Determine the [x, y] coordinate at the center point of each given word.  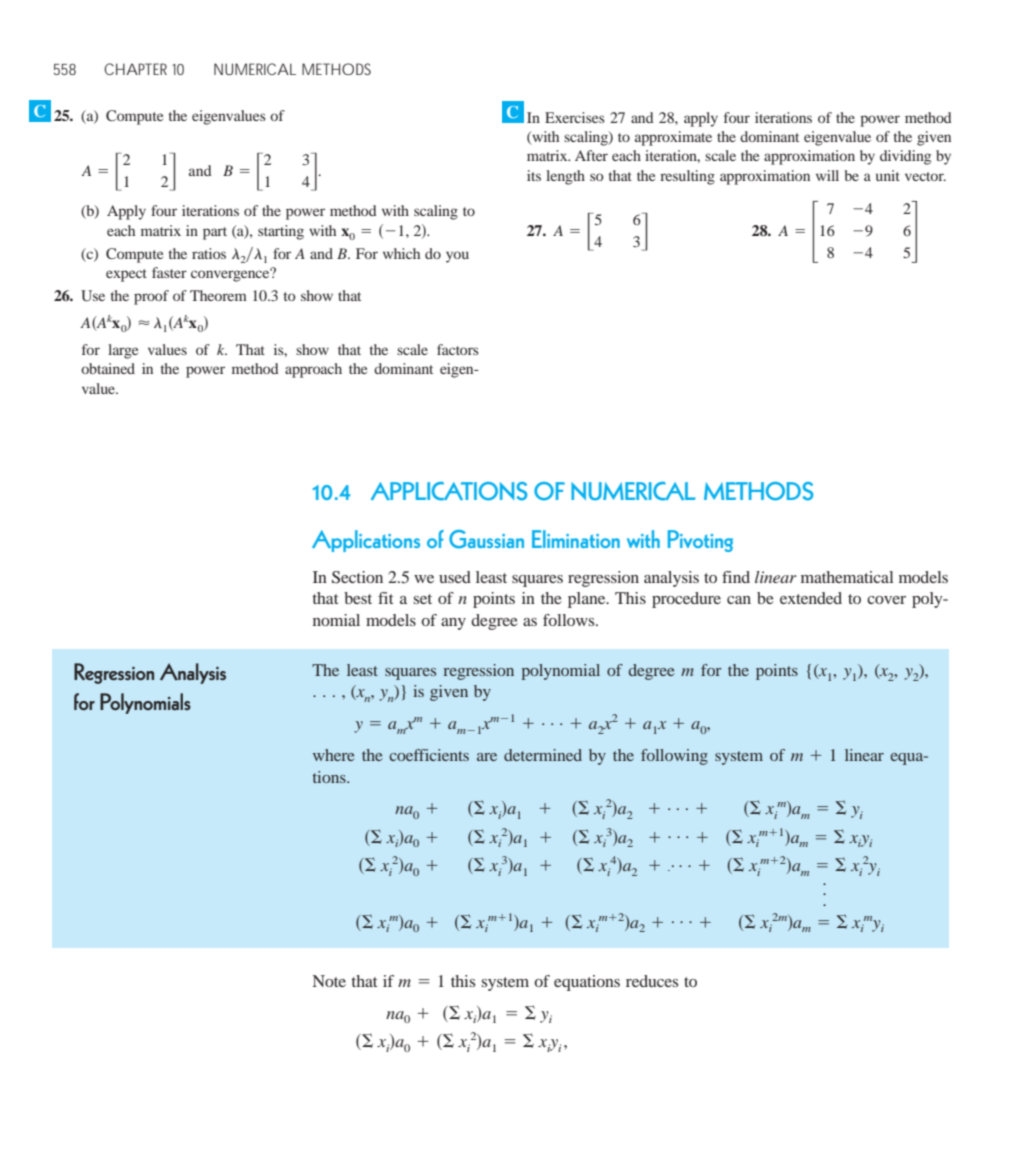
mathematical [847, 577]
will [827, 175]
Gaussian [486, 539]
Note [329, 981]
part [215, 233]
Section [357, 577]
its [534, 175]
